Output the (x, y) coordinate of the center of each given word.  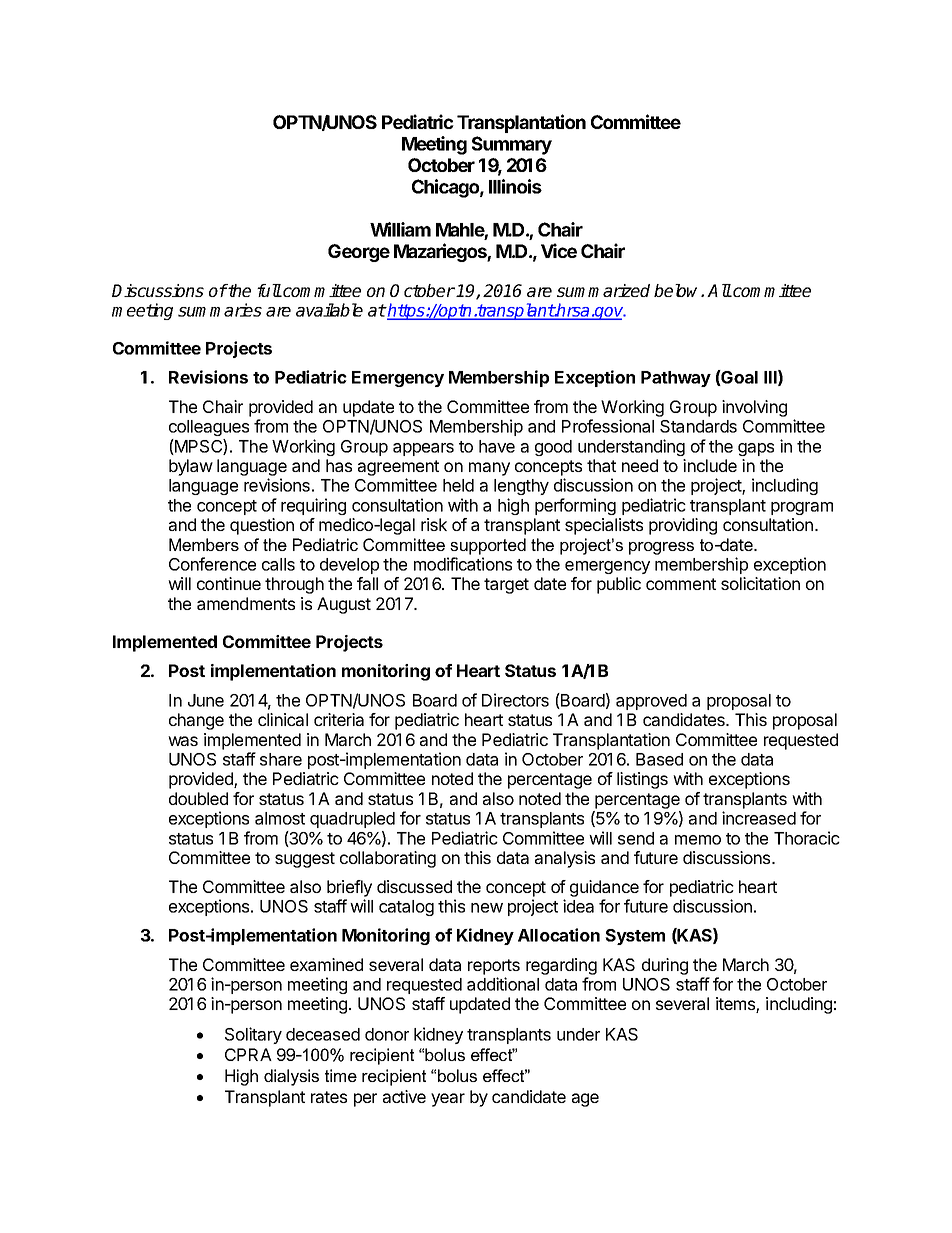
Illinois (515, 186)
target (506, 586)
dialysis (291, 1077)
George (359, 253)
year (448, 1100)
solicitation (760, 583)
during (665, 966)
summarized (603, 290)
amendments (246, 603)
